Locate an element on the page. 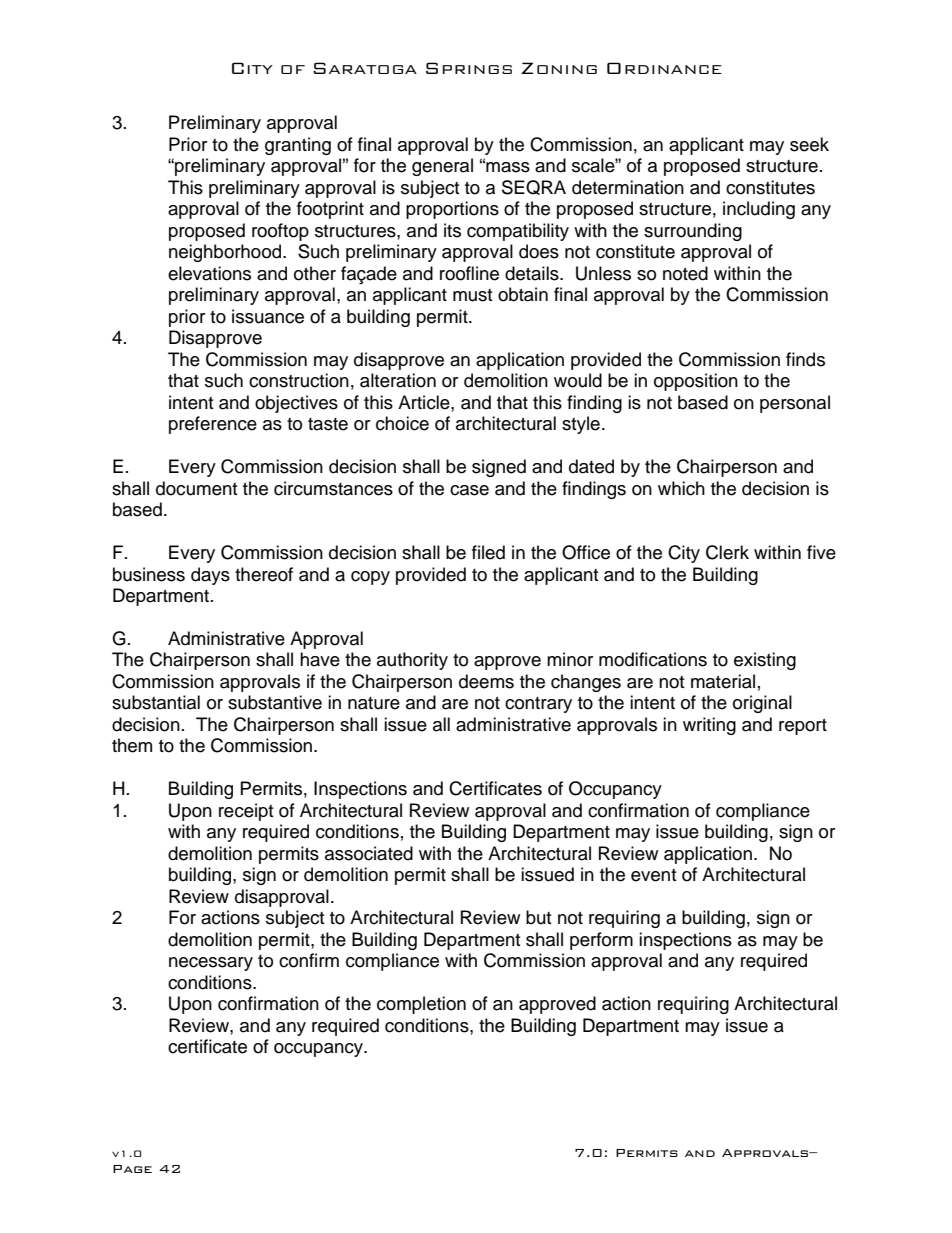 The width and height of the document is (952, 1233). deems is located at coordinates (486, 681).
